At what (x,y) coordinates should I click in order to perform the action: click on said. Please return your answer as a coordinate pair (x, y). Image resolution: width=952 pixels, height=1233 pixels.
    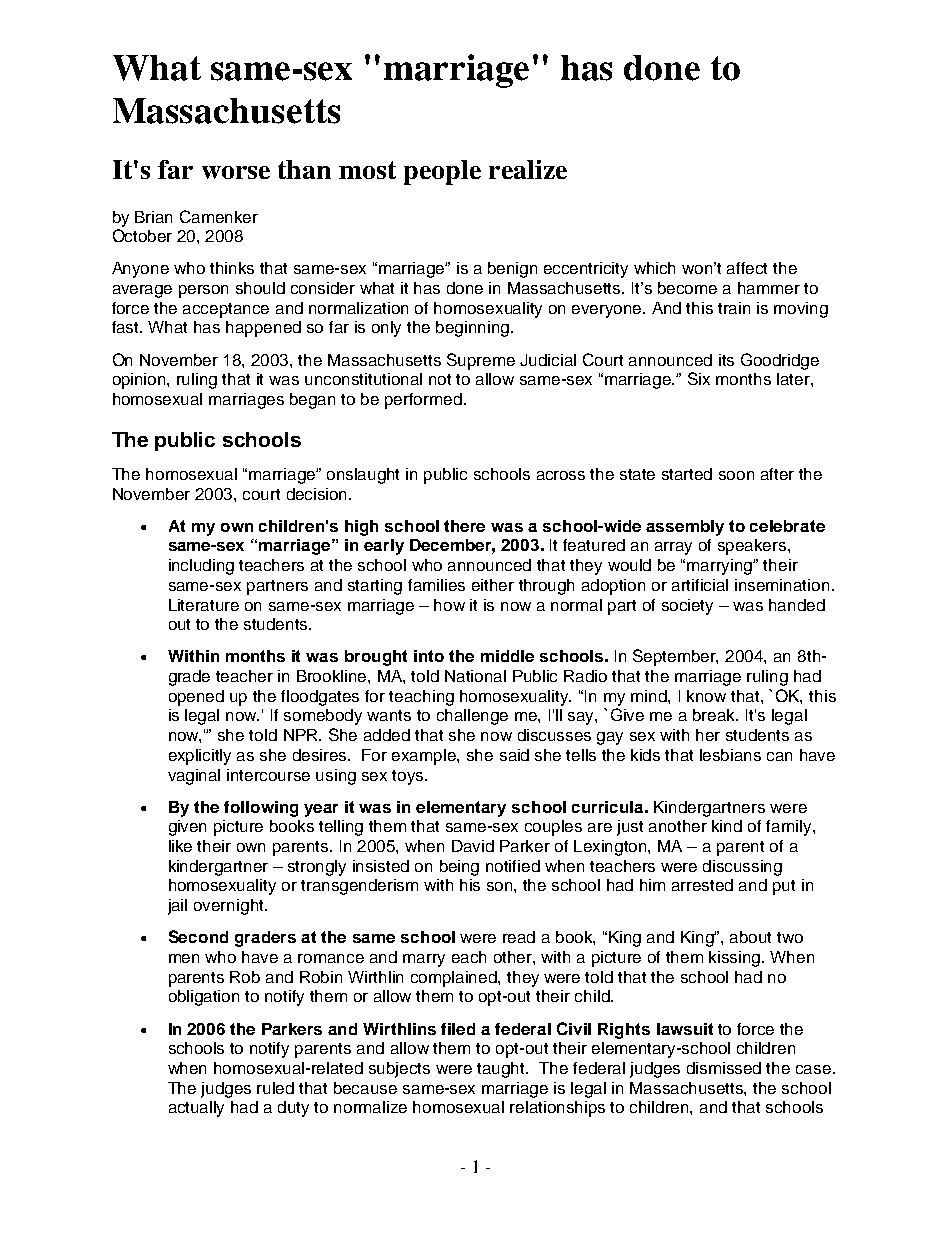
    Looking at the image, I should click on (514, 755).
